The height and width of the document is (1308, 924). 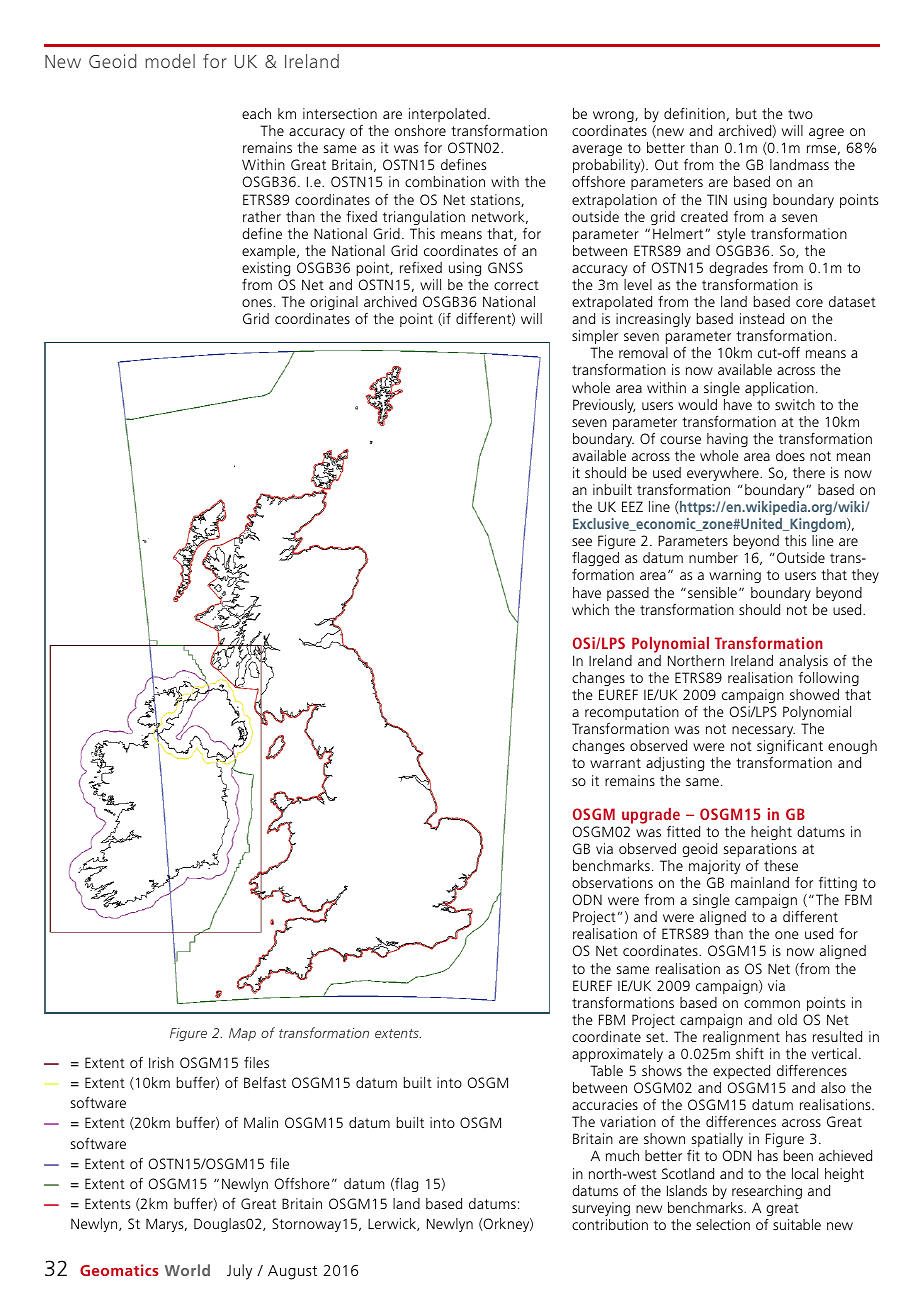 I want to click on selection, so click(x=723, y=1224).
